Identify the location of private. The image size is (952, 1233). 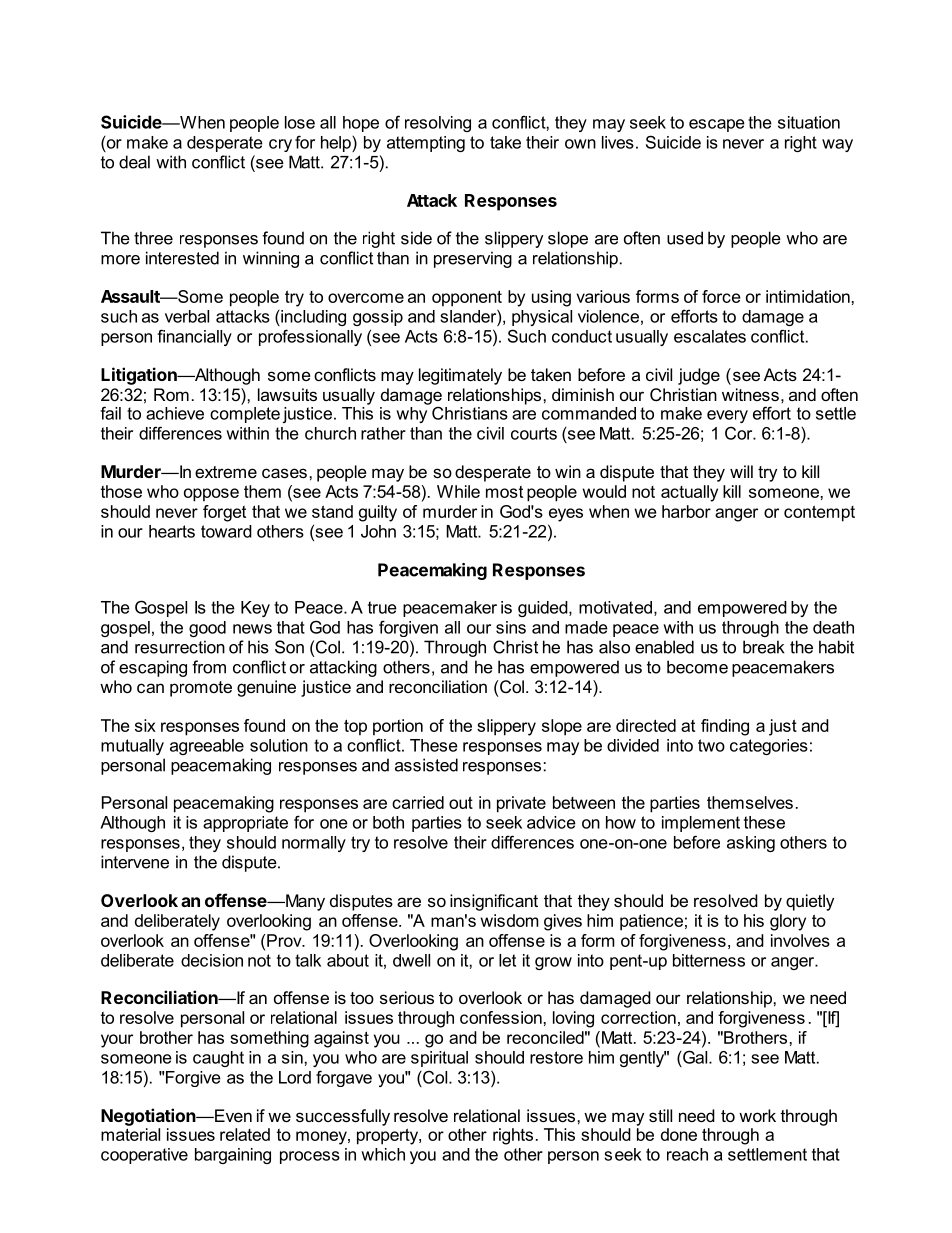
(521, 804).
